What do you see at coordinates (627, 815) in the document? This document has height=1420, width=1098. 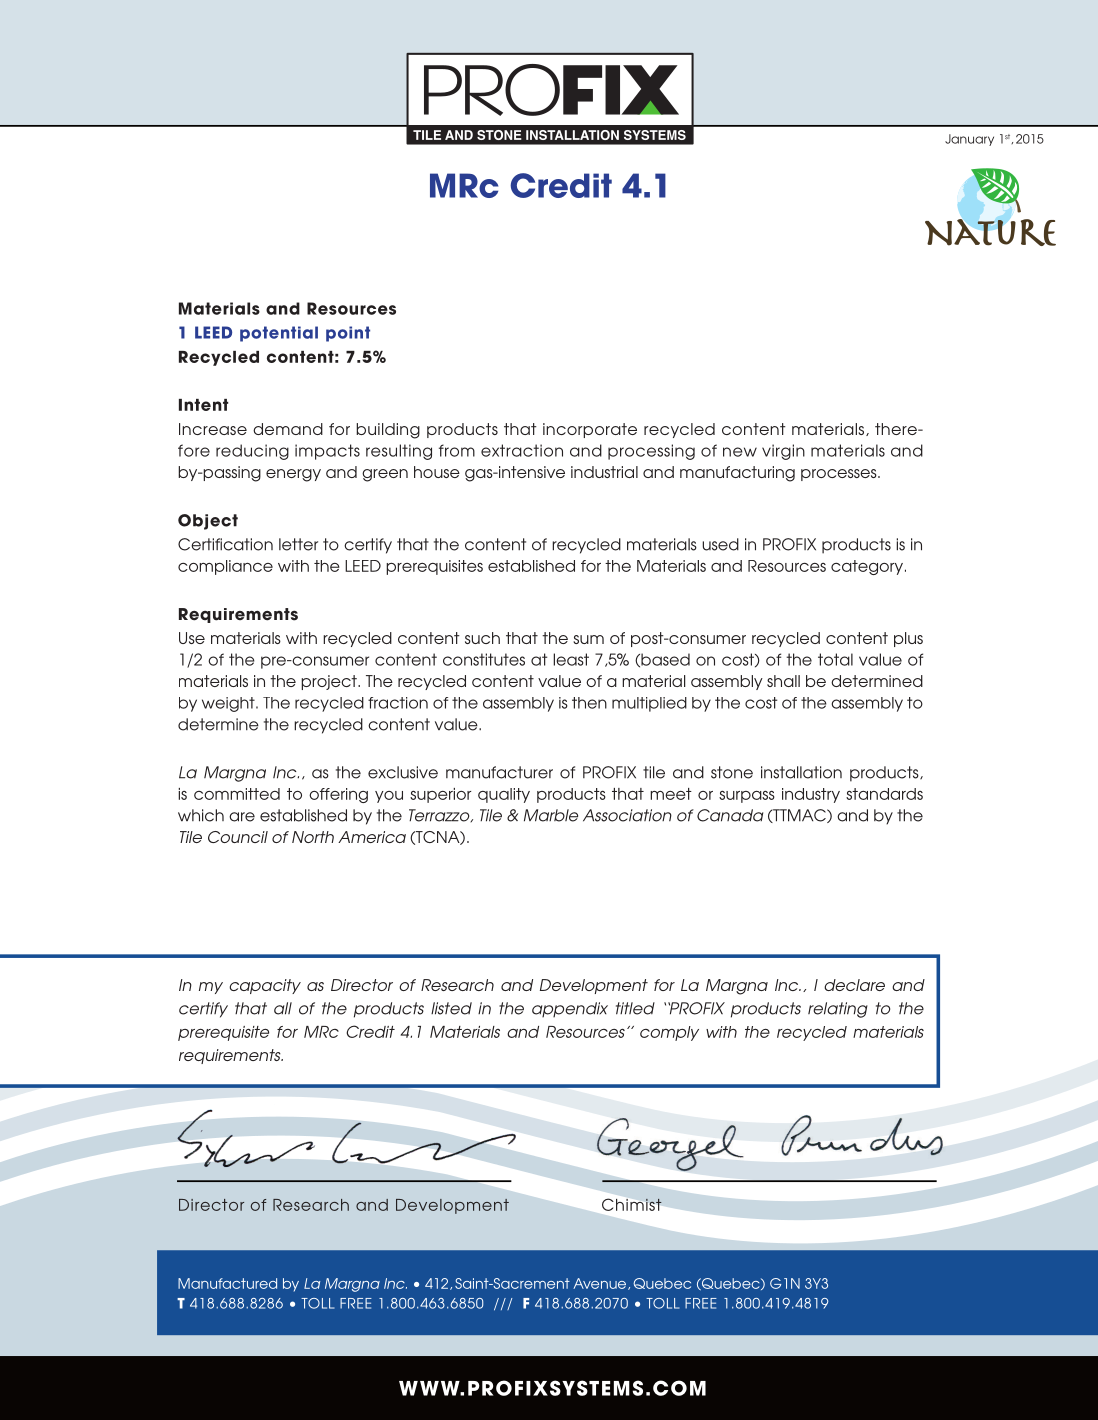 I see `Association` at bounding box center [627, 815].
